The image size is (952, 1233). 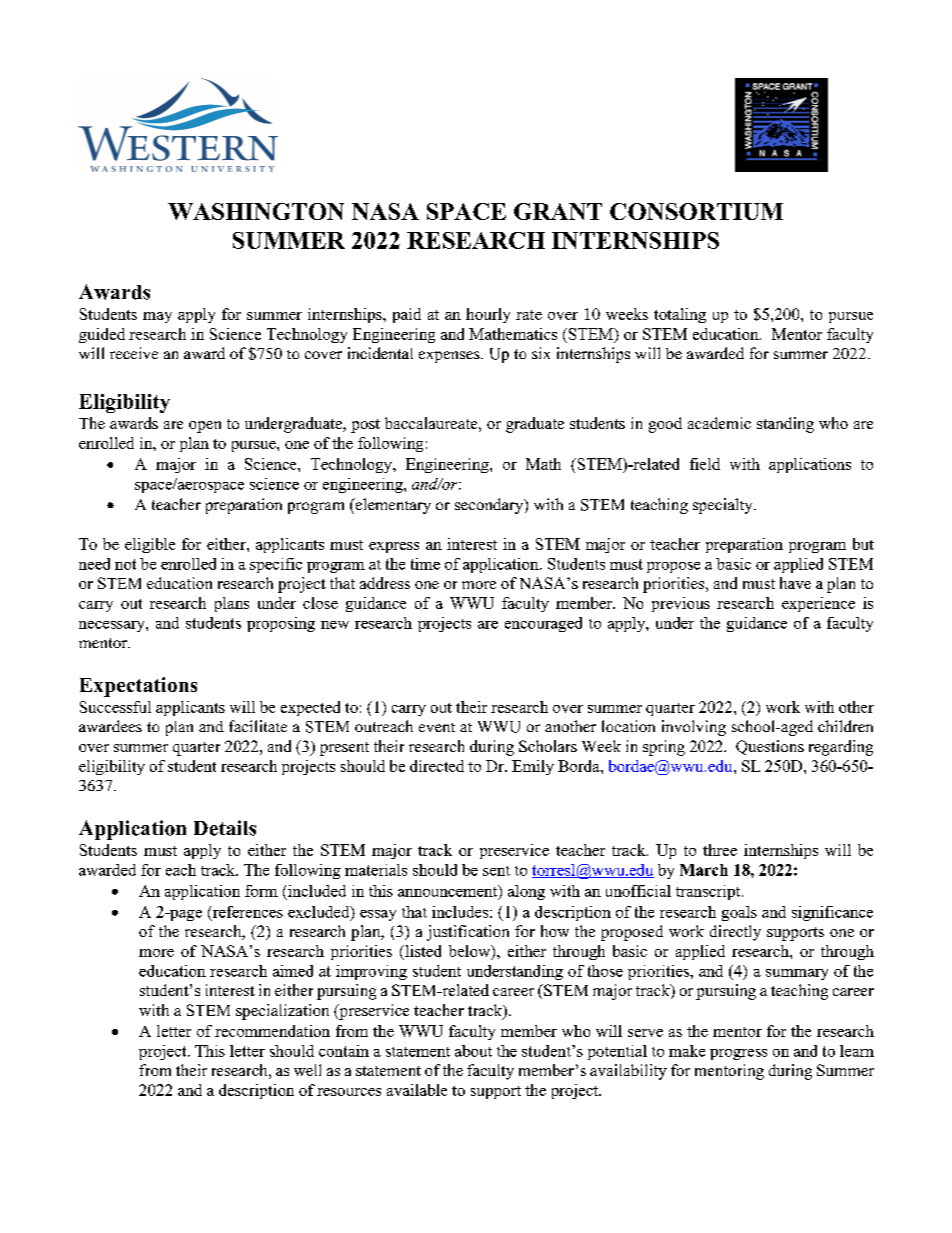 What do you see at coordinates (818, 604) in the screenshot?
I see `experience` at bounding box center [818, 604].
